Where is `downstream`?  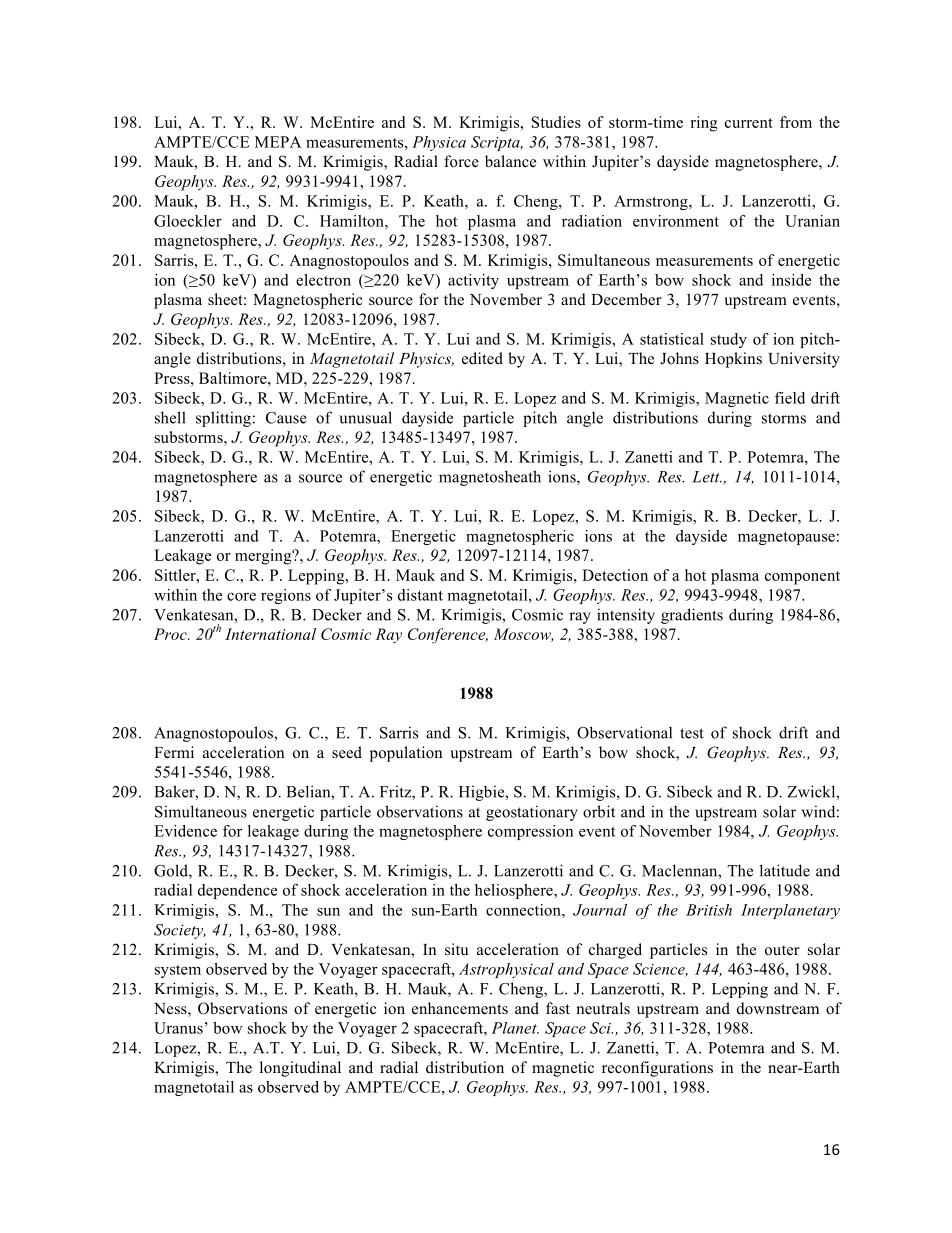
downstream is located at coordinates (778, 1008).
